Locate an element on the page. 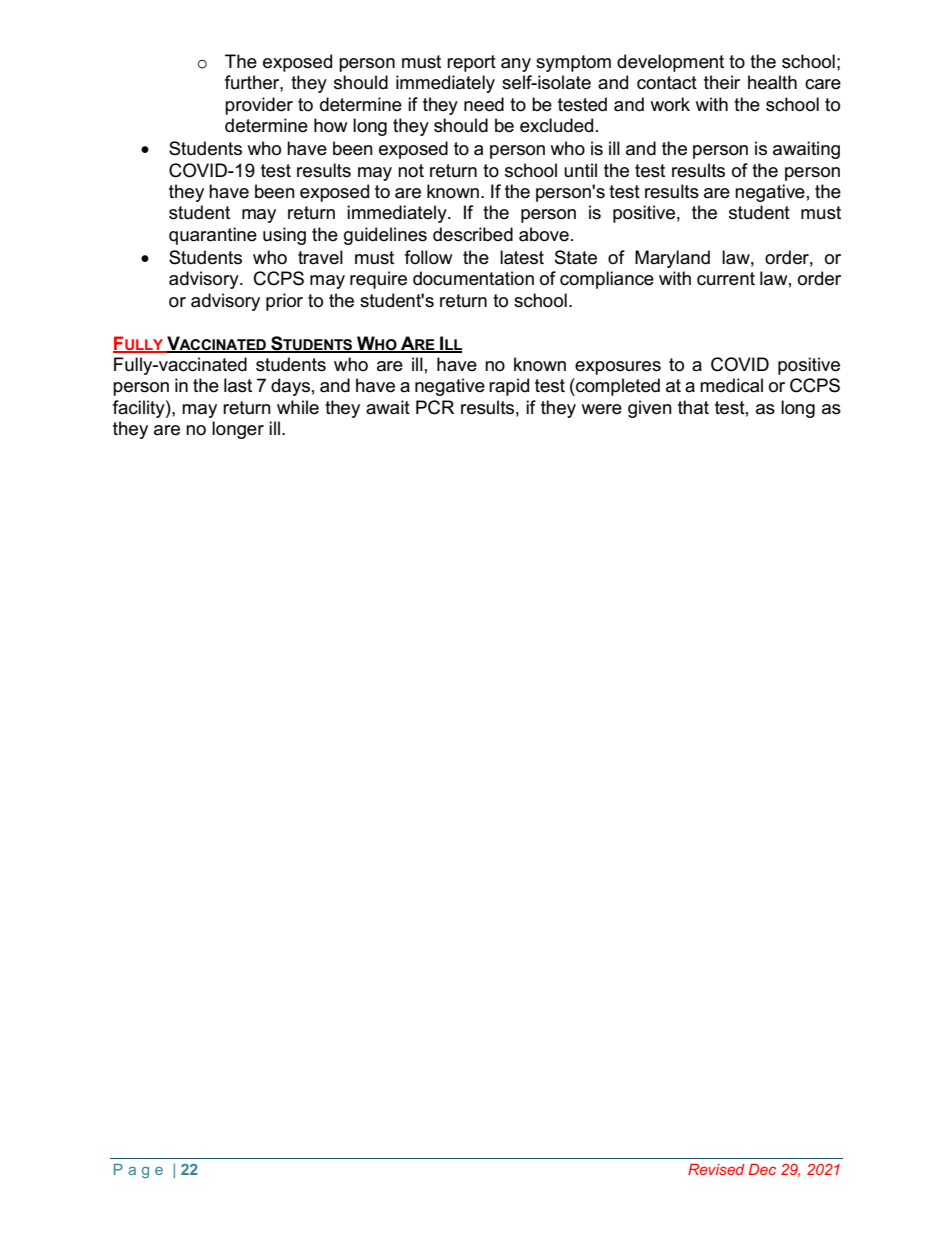 This document has height=1233, width=952. medical is located at coordinates (731, 385).
